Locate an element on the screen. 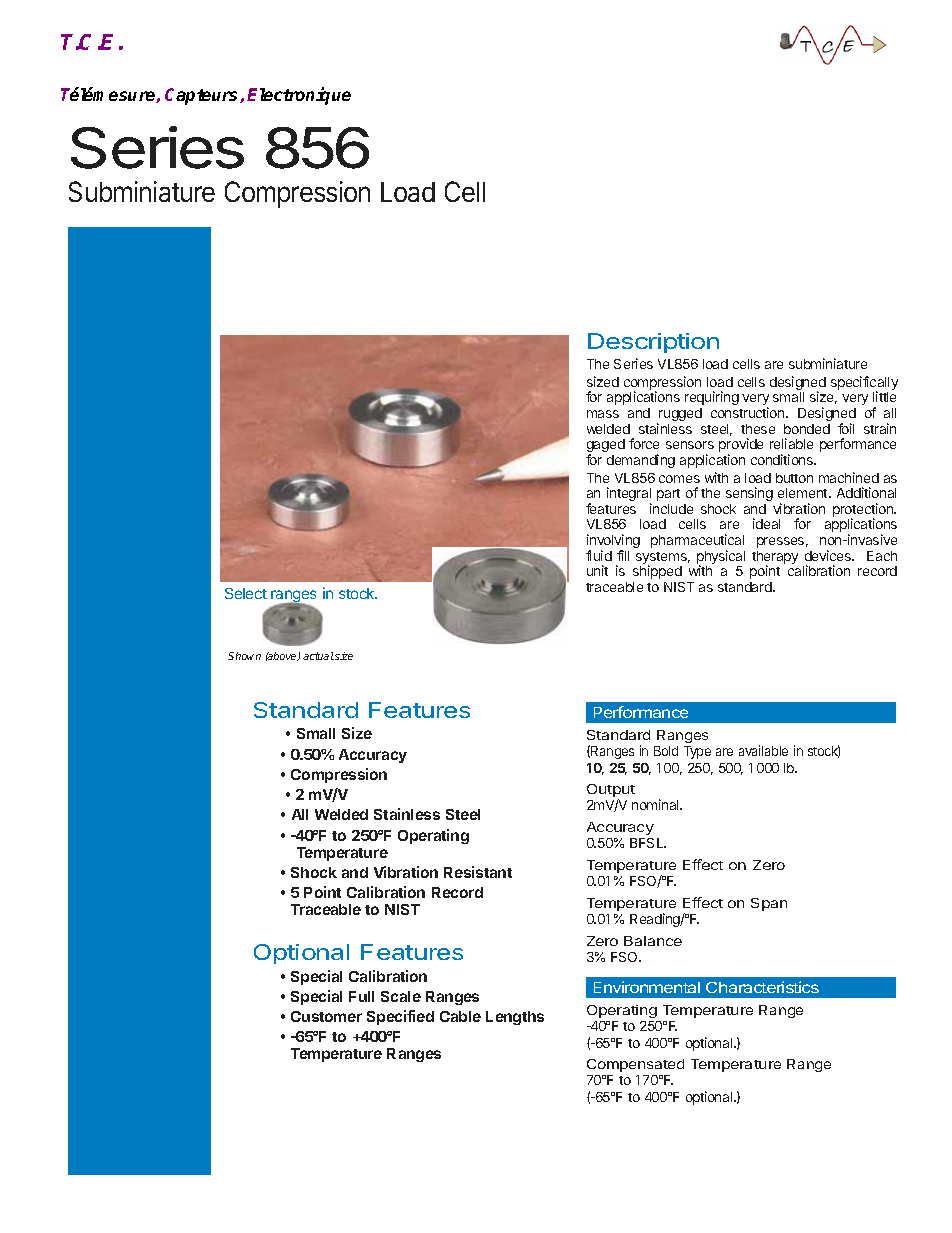 This screenshot has height=1233, width=952. Lengths is located at coordinates (515, 1018).
